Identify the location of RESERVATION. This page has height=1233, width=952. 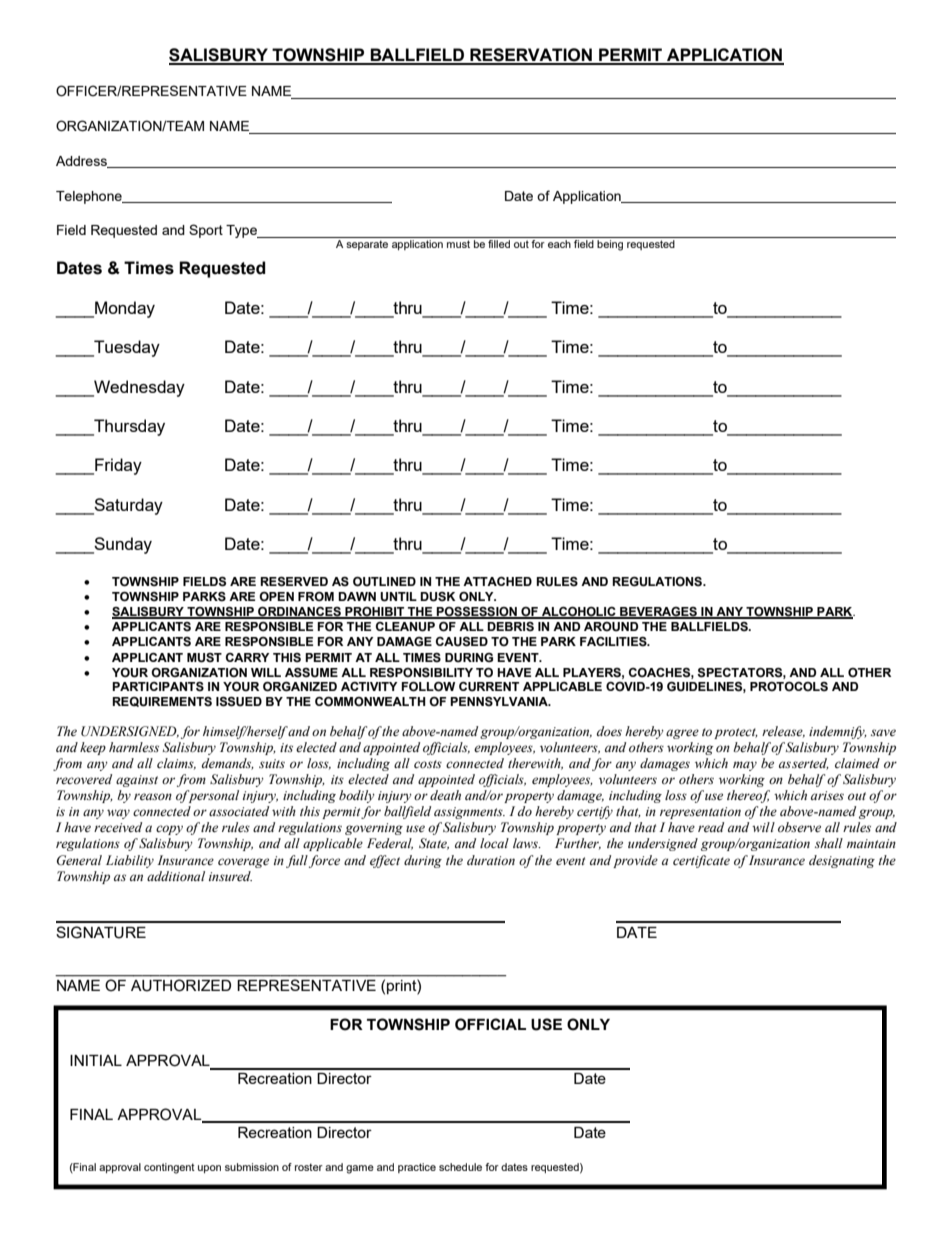
(531, 56).
